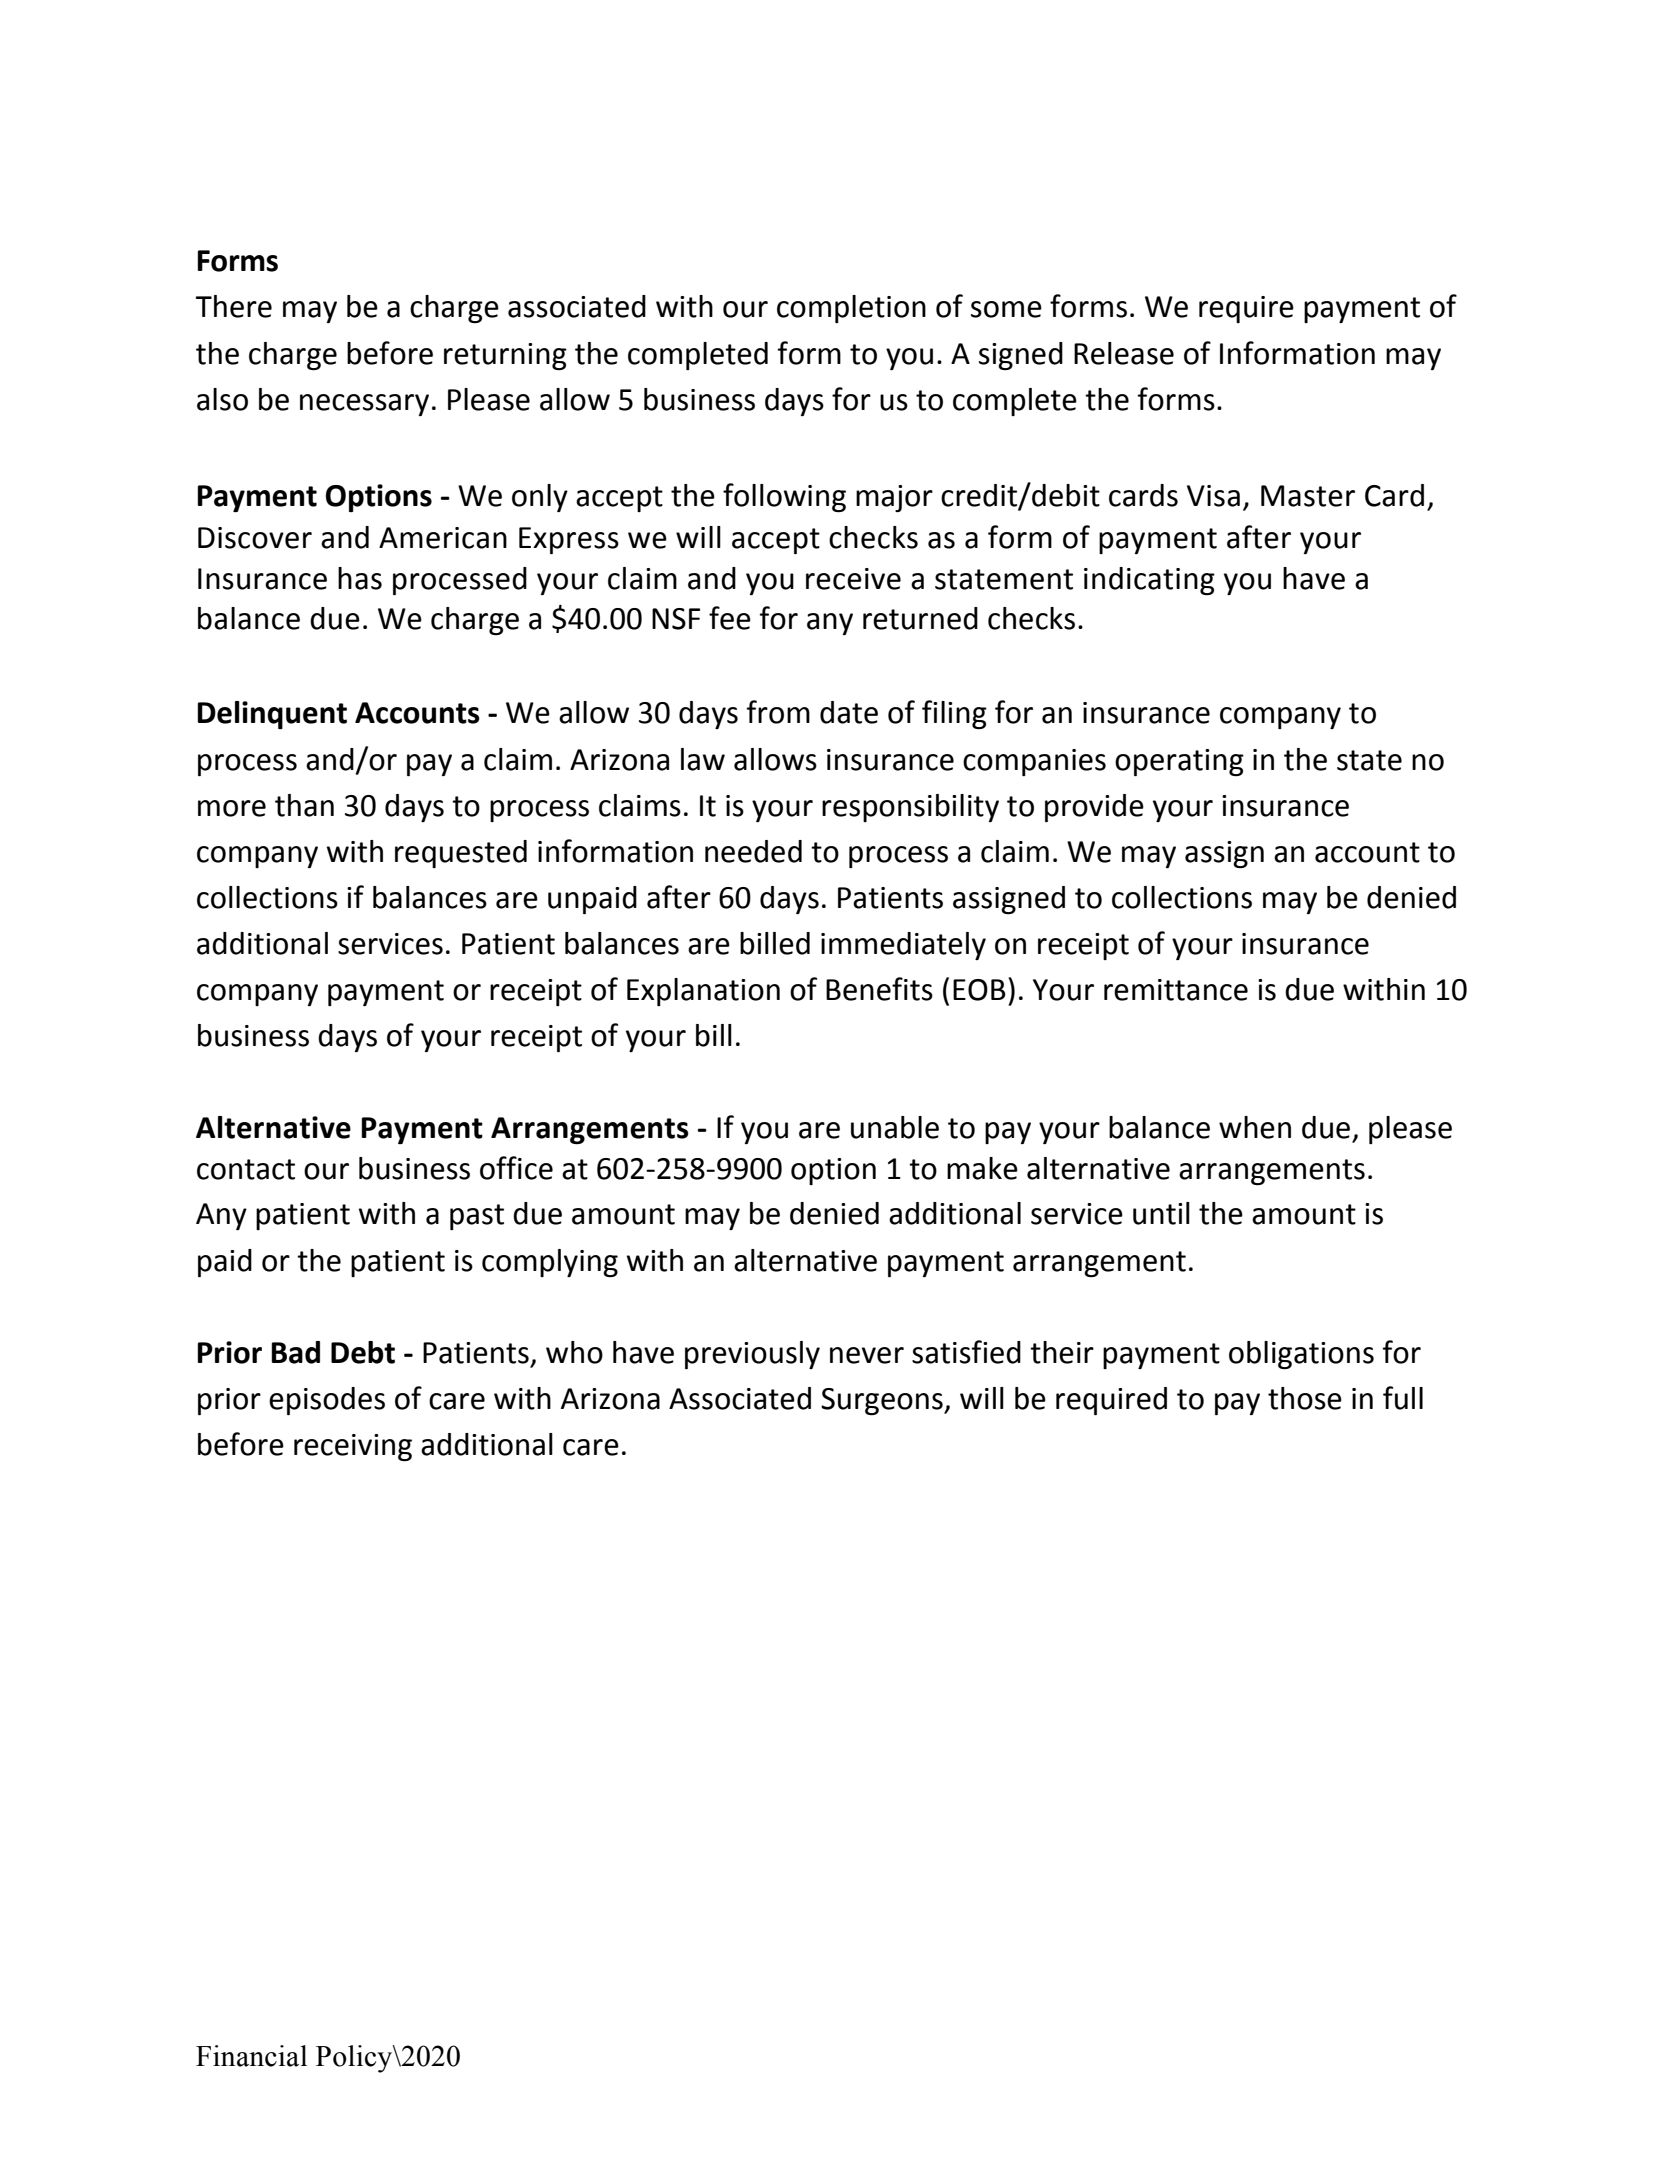 The image size is (1678, 2172). I want to click on Release, so click(1124, 353).
